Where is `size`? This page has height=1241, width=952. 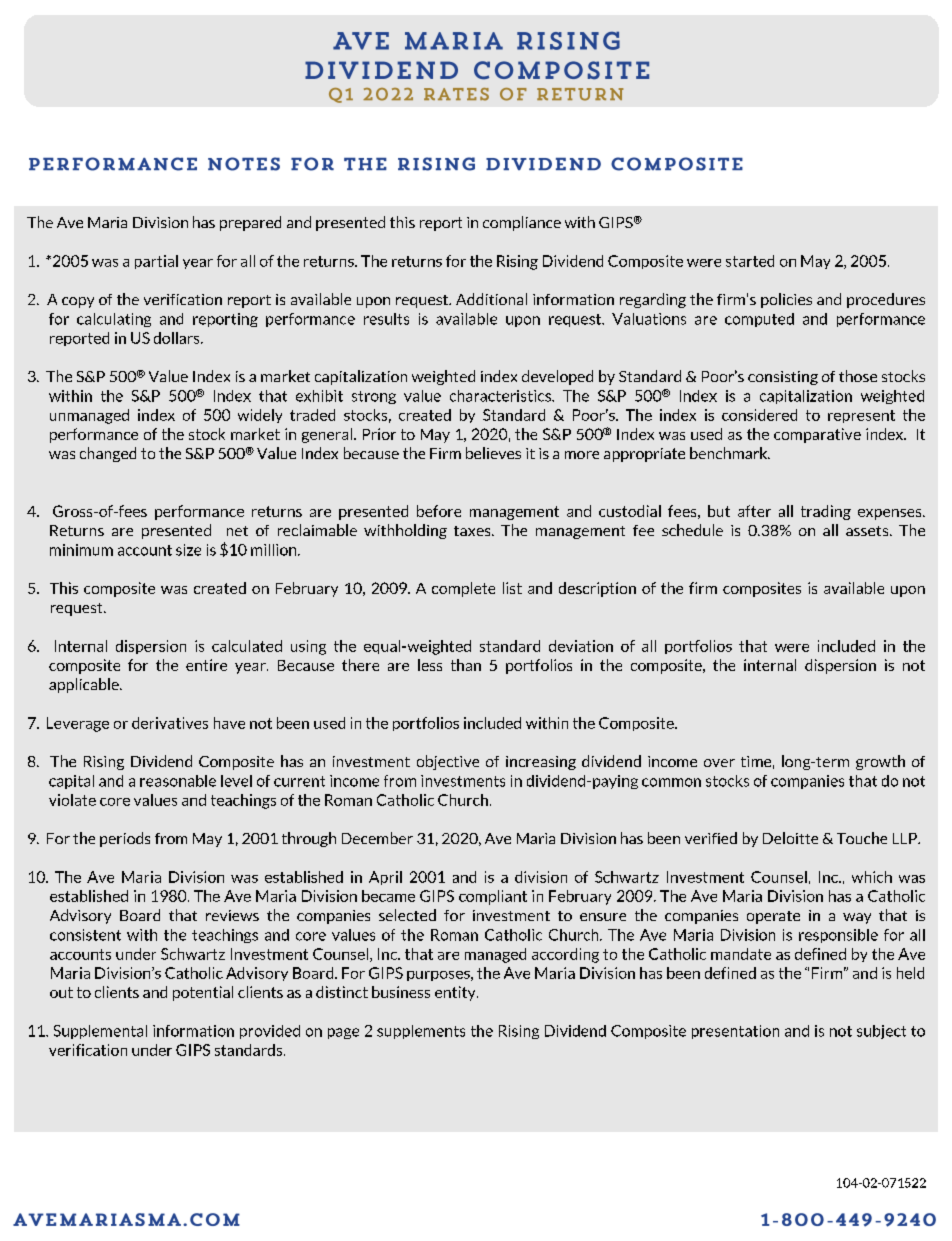
size is located at coordinates (188, 550).
